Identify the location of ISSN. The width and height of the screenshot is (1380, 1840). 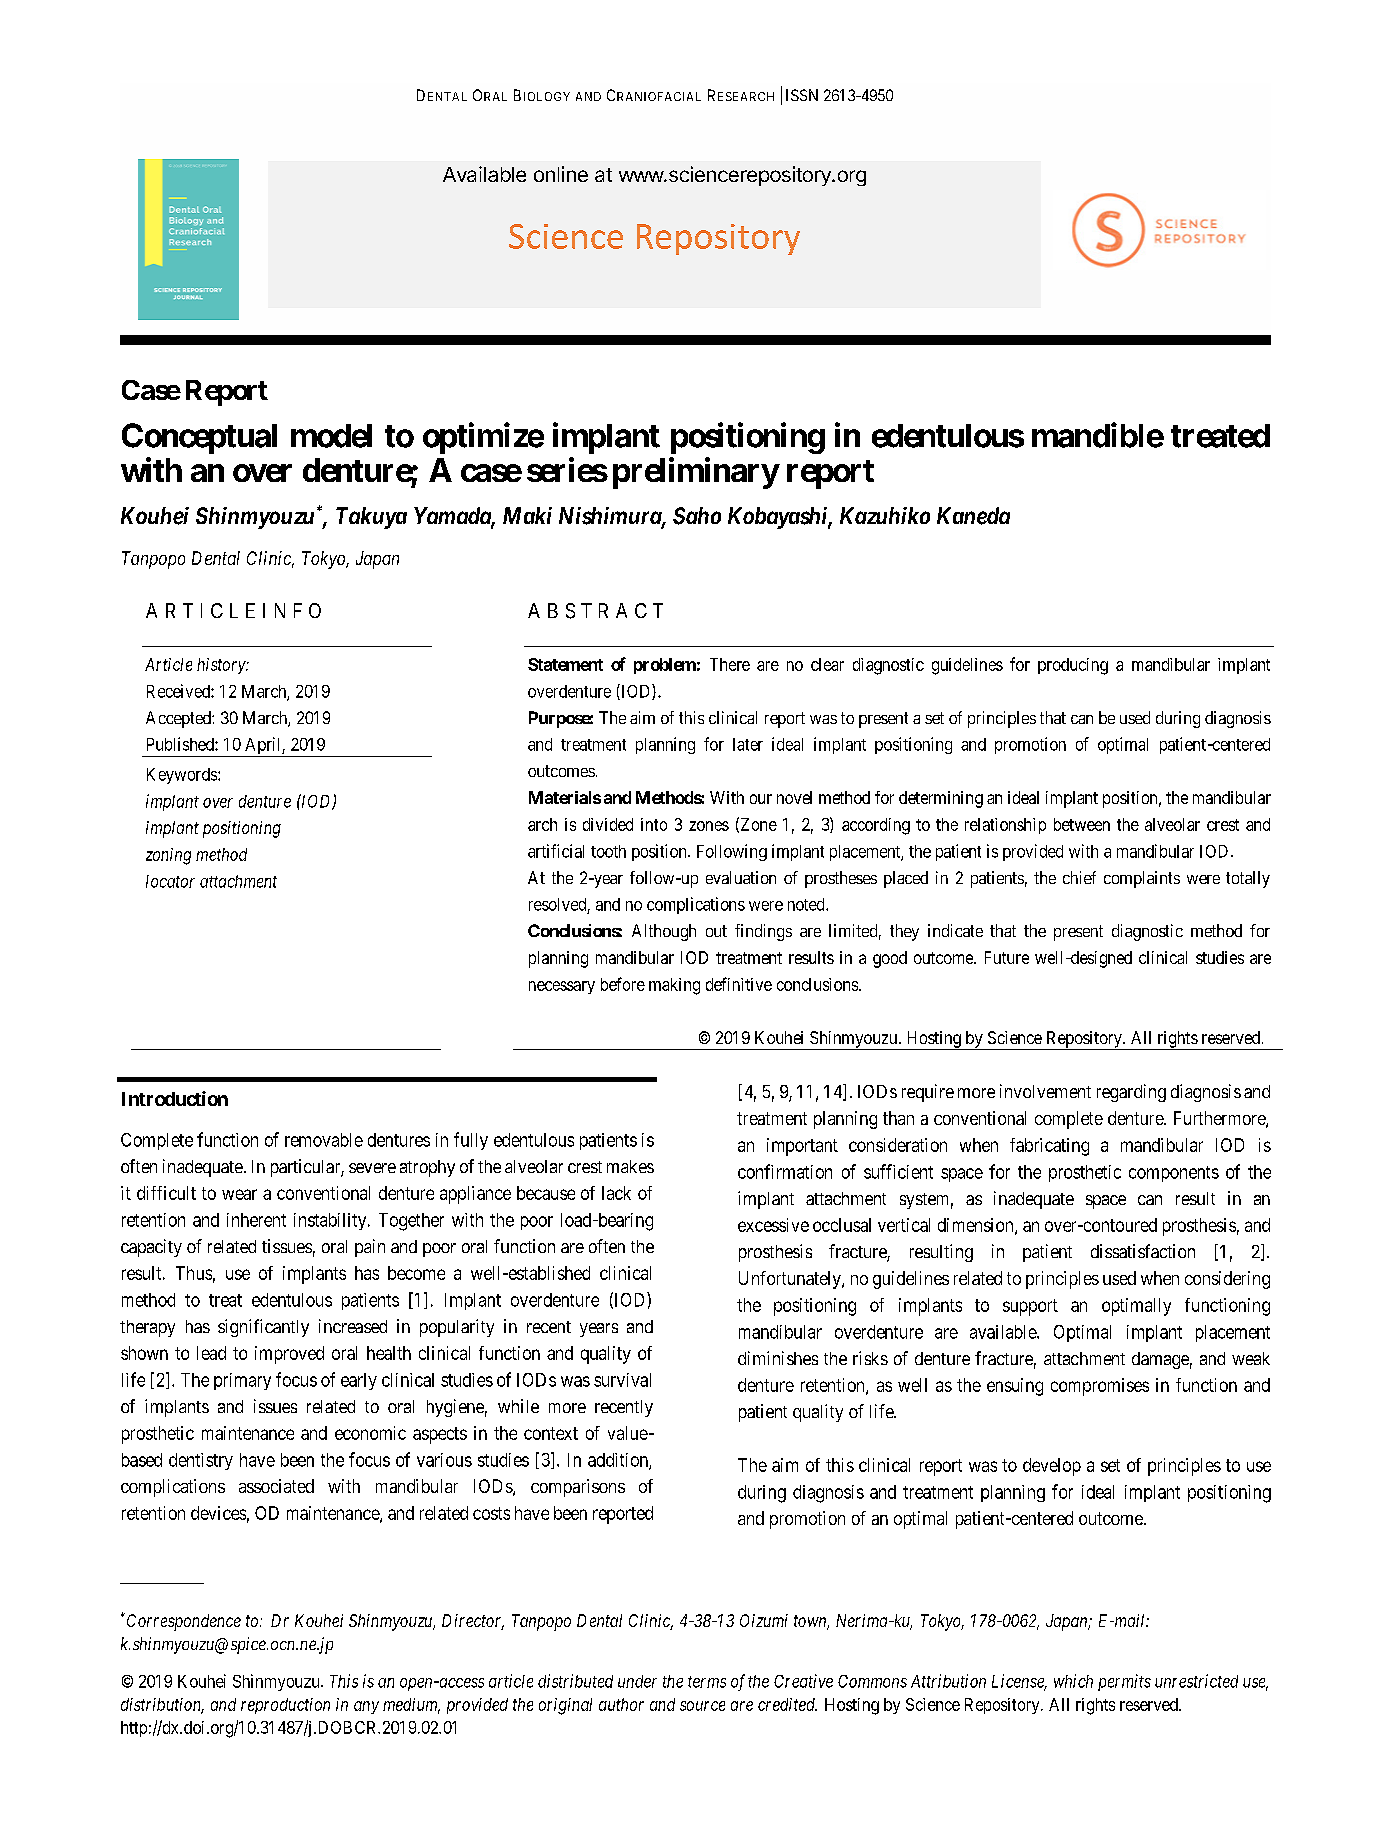
(802, 95).
